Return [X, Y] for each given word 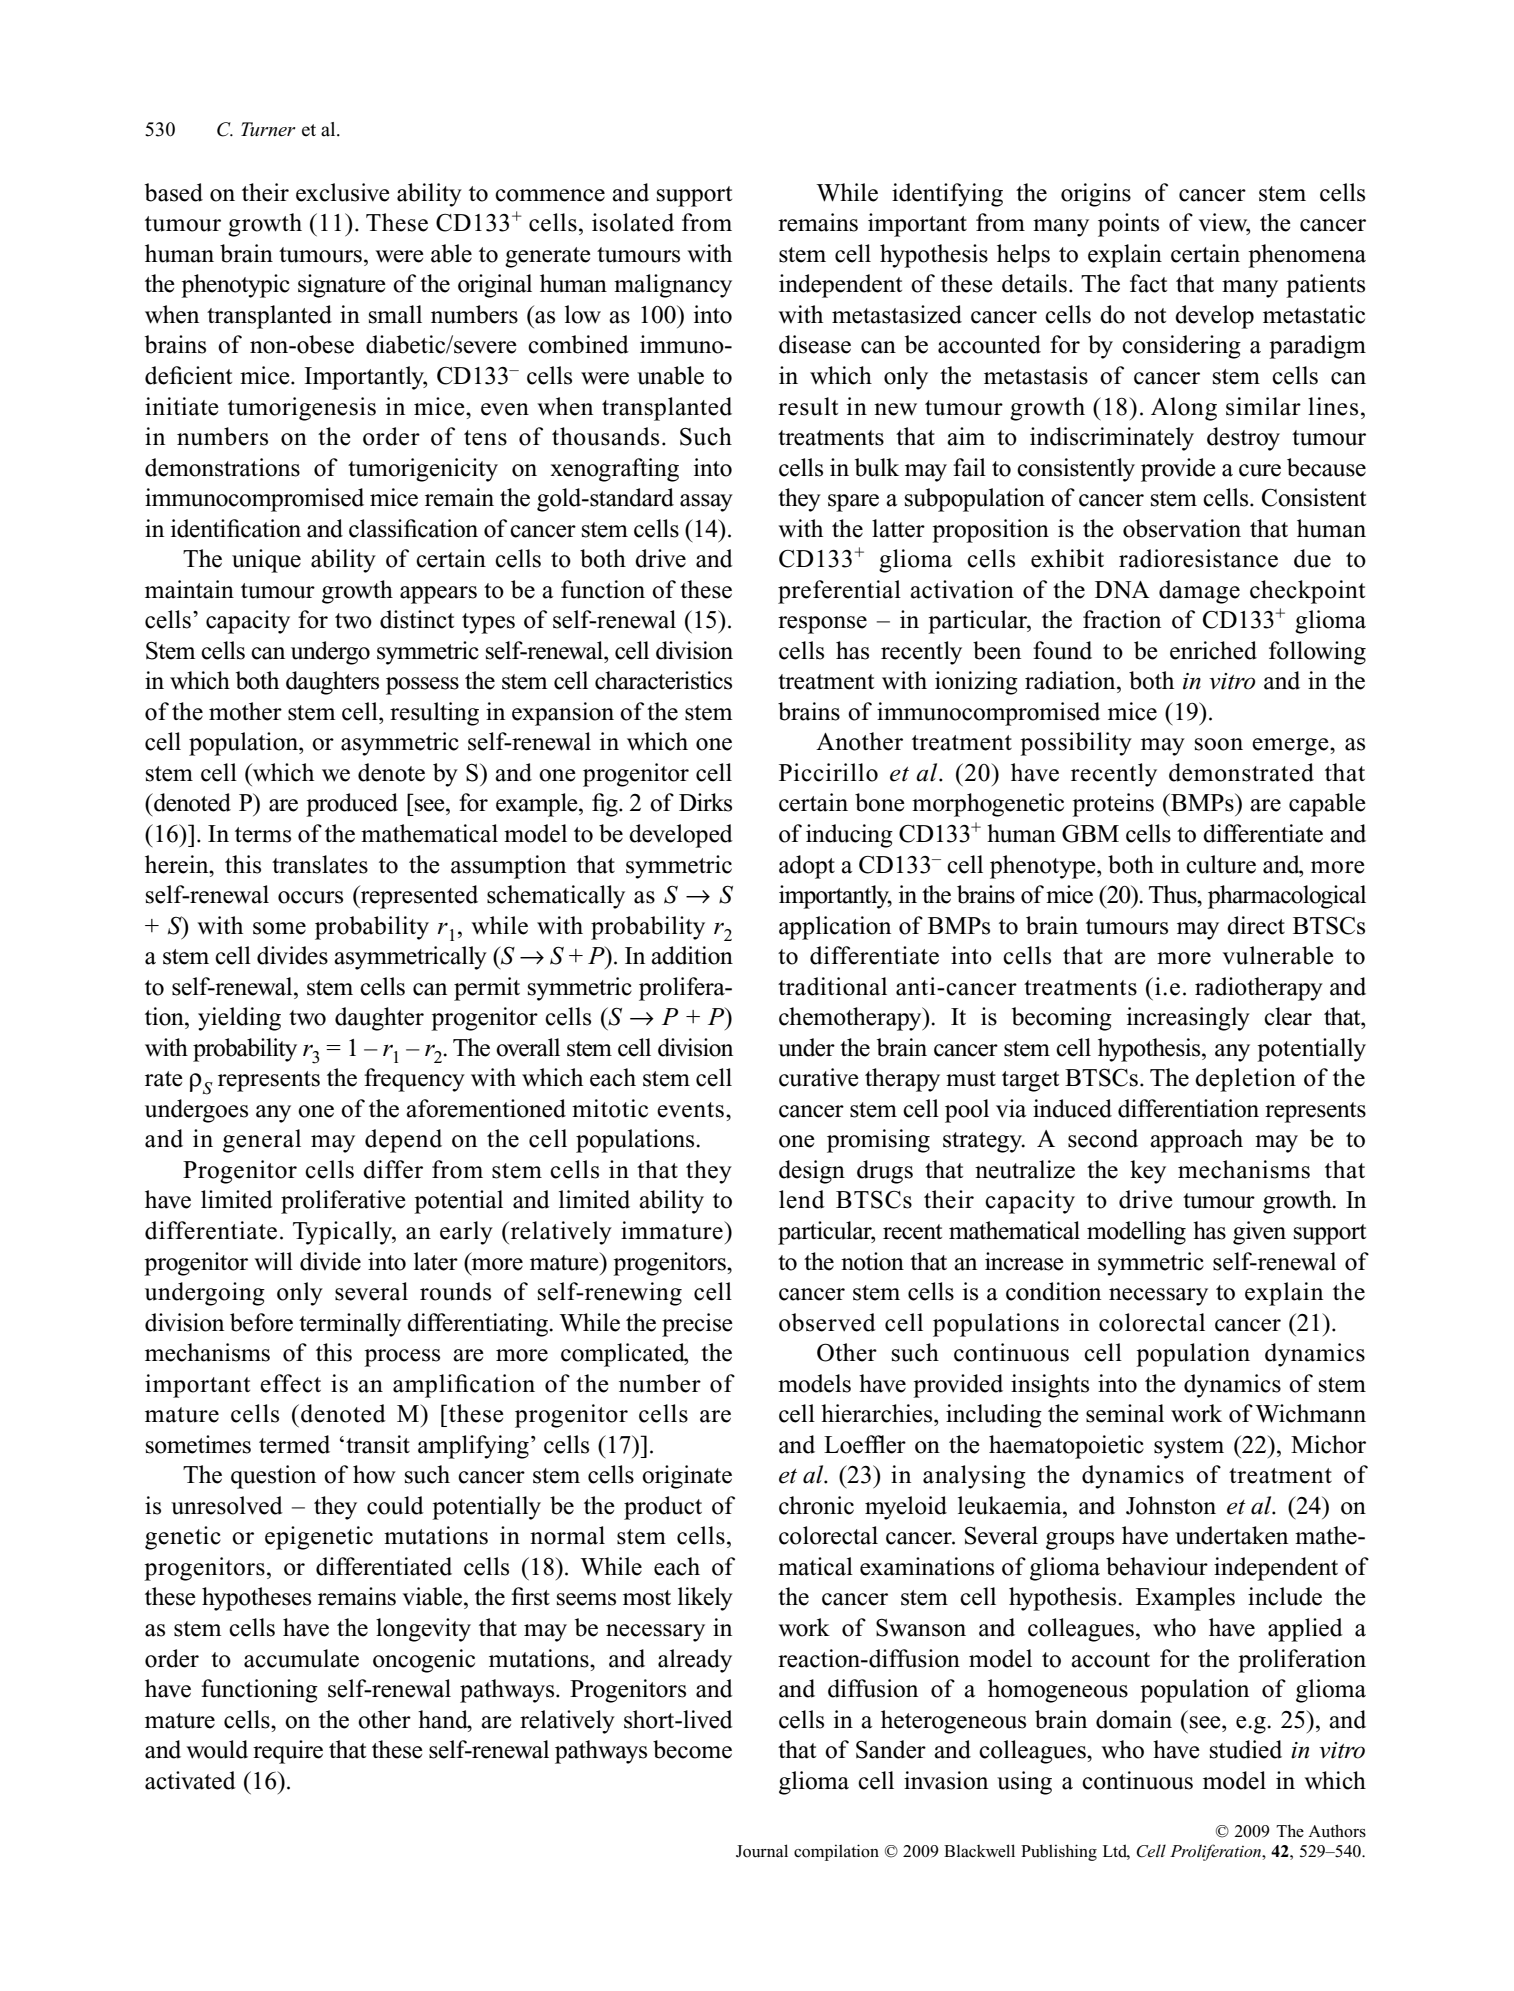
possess [422, 686]
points [1128, 225]
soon [1219, 744]
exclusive [343, 192]
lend [802, 1199]
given [1259, 1233]
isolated [633, 222]
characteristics [663, 680]
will [273, 1261]
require [288, 1752]
